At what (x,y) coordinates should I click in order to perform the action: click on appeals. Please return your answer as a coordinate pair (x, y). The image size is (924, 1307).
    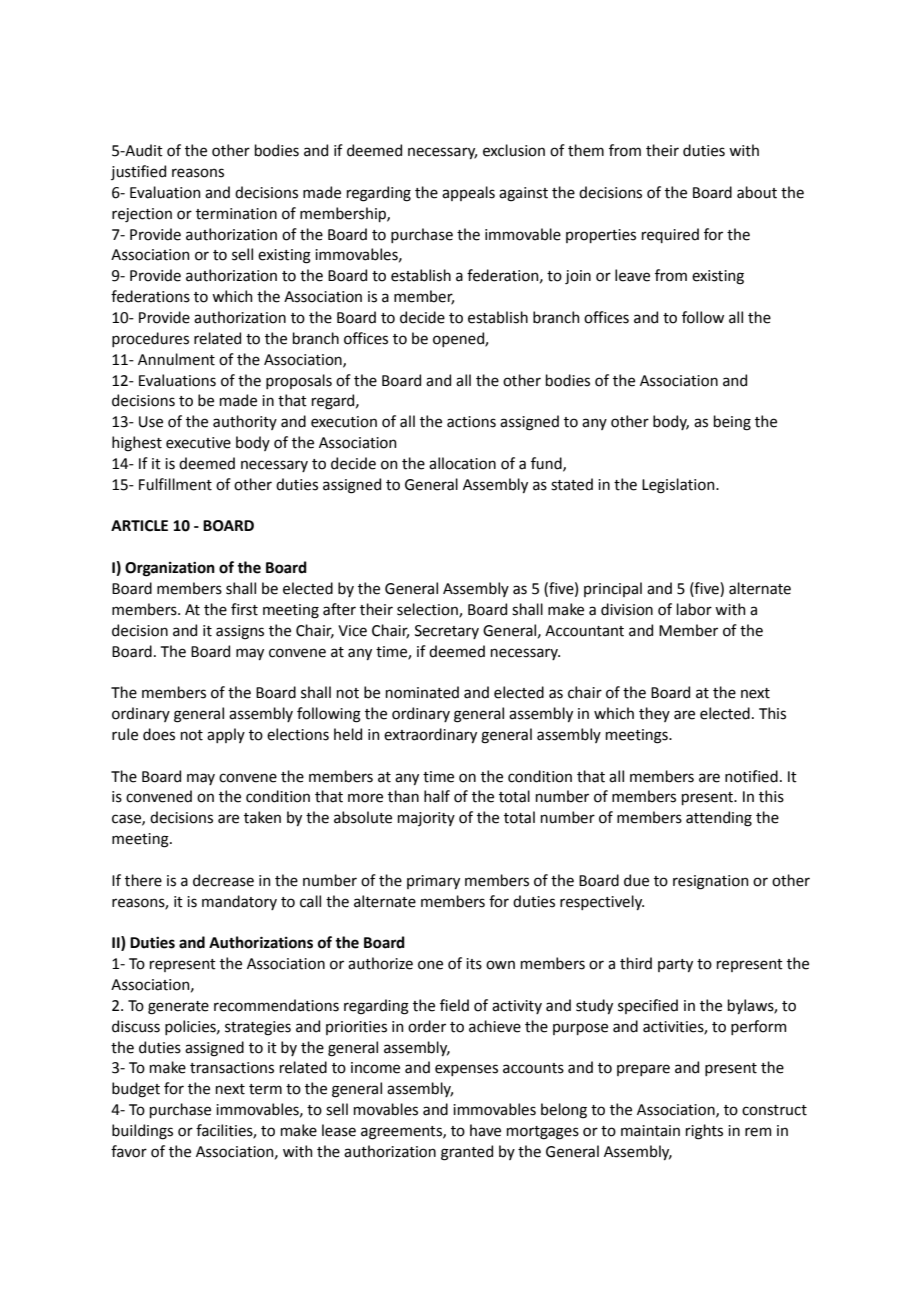
    Looking at the image, I should click on (468, 193).
